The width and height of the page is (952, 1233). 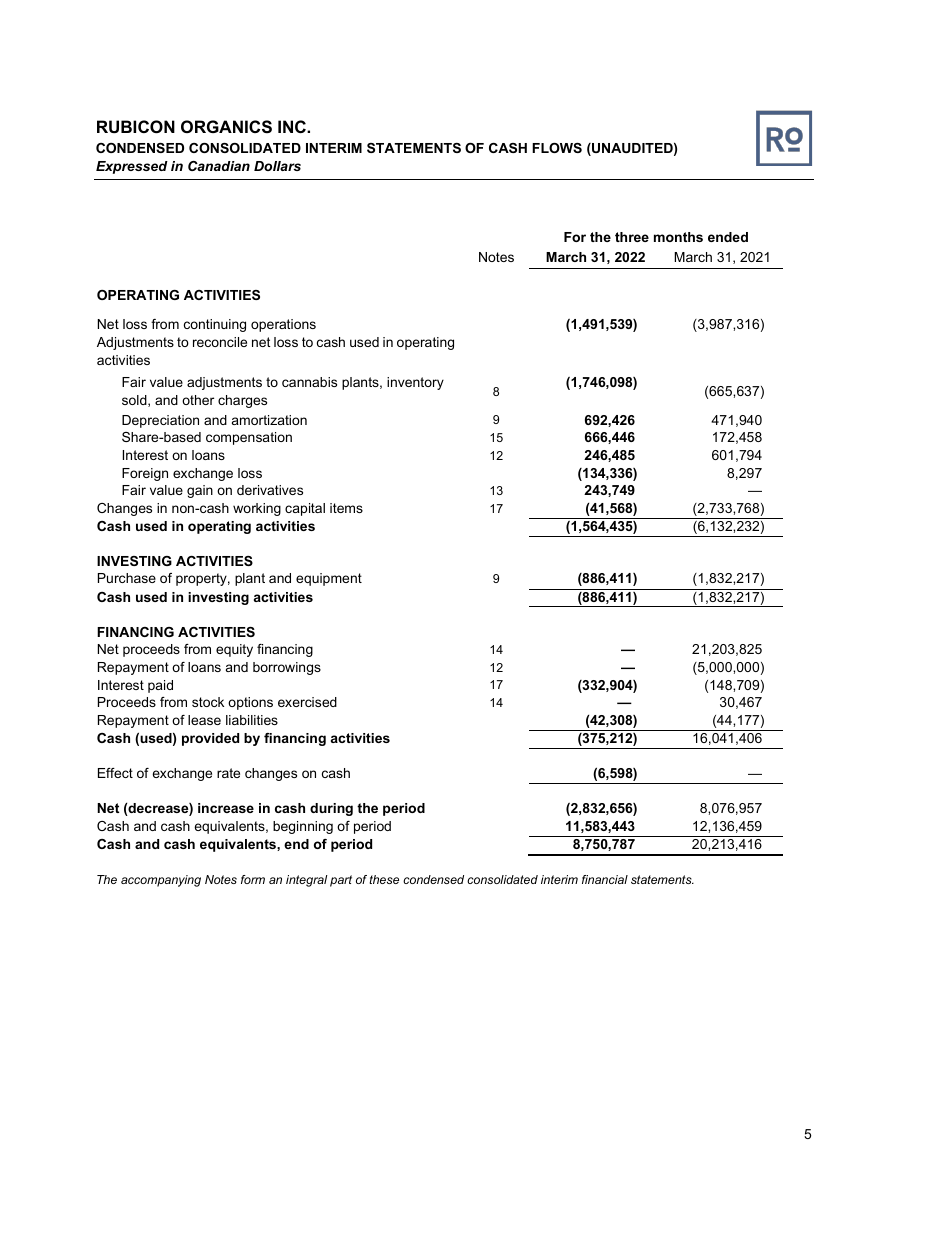 What do you see at coordinates (605, 879) in the page?
I see `financial` at bounding box center [605, 879].
